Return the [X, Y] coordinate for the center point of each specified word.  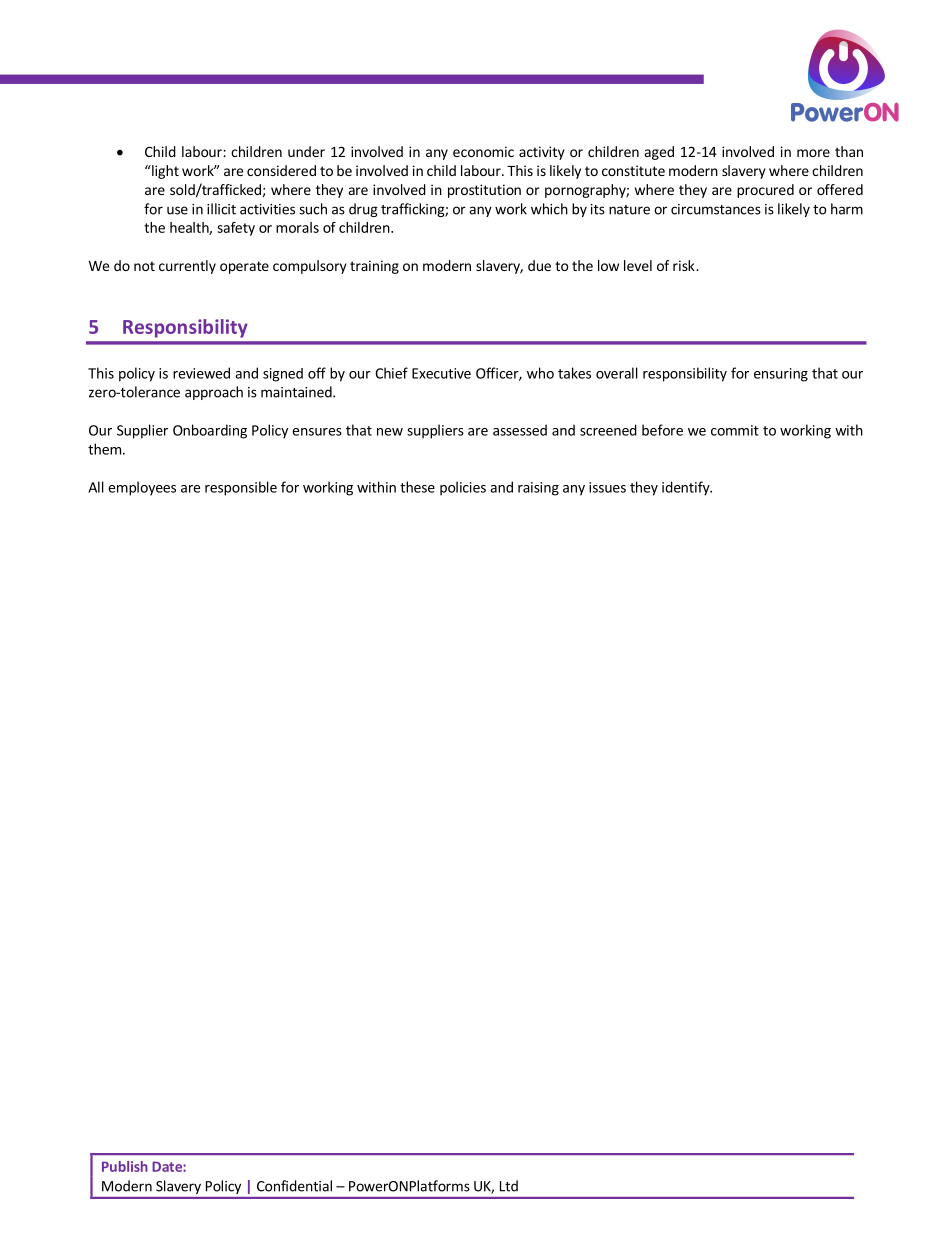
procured [765, 191]
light [164, 172]
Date [168, 1166]
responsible [241, 488]
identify [687, 488]
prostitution [484, 191]
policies [463, 488]
